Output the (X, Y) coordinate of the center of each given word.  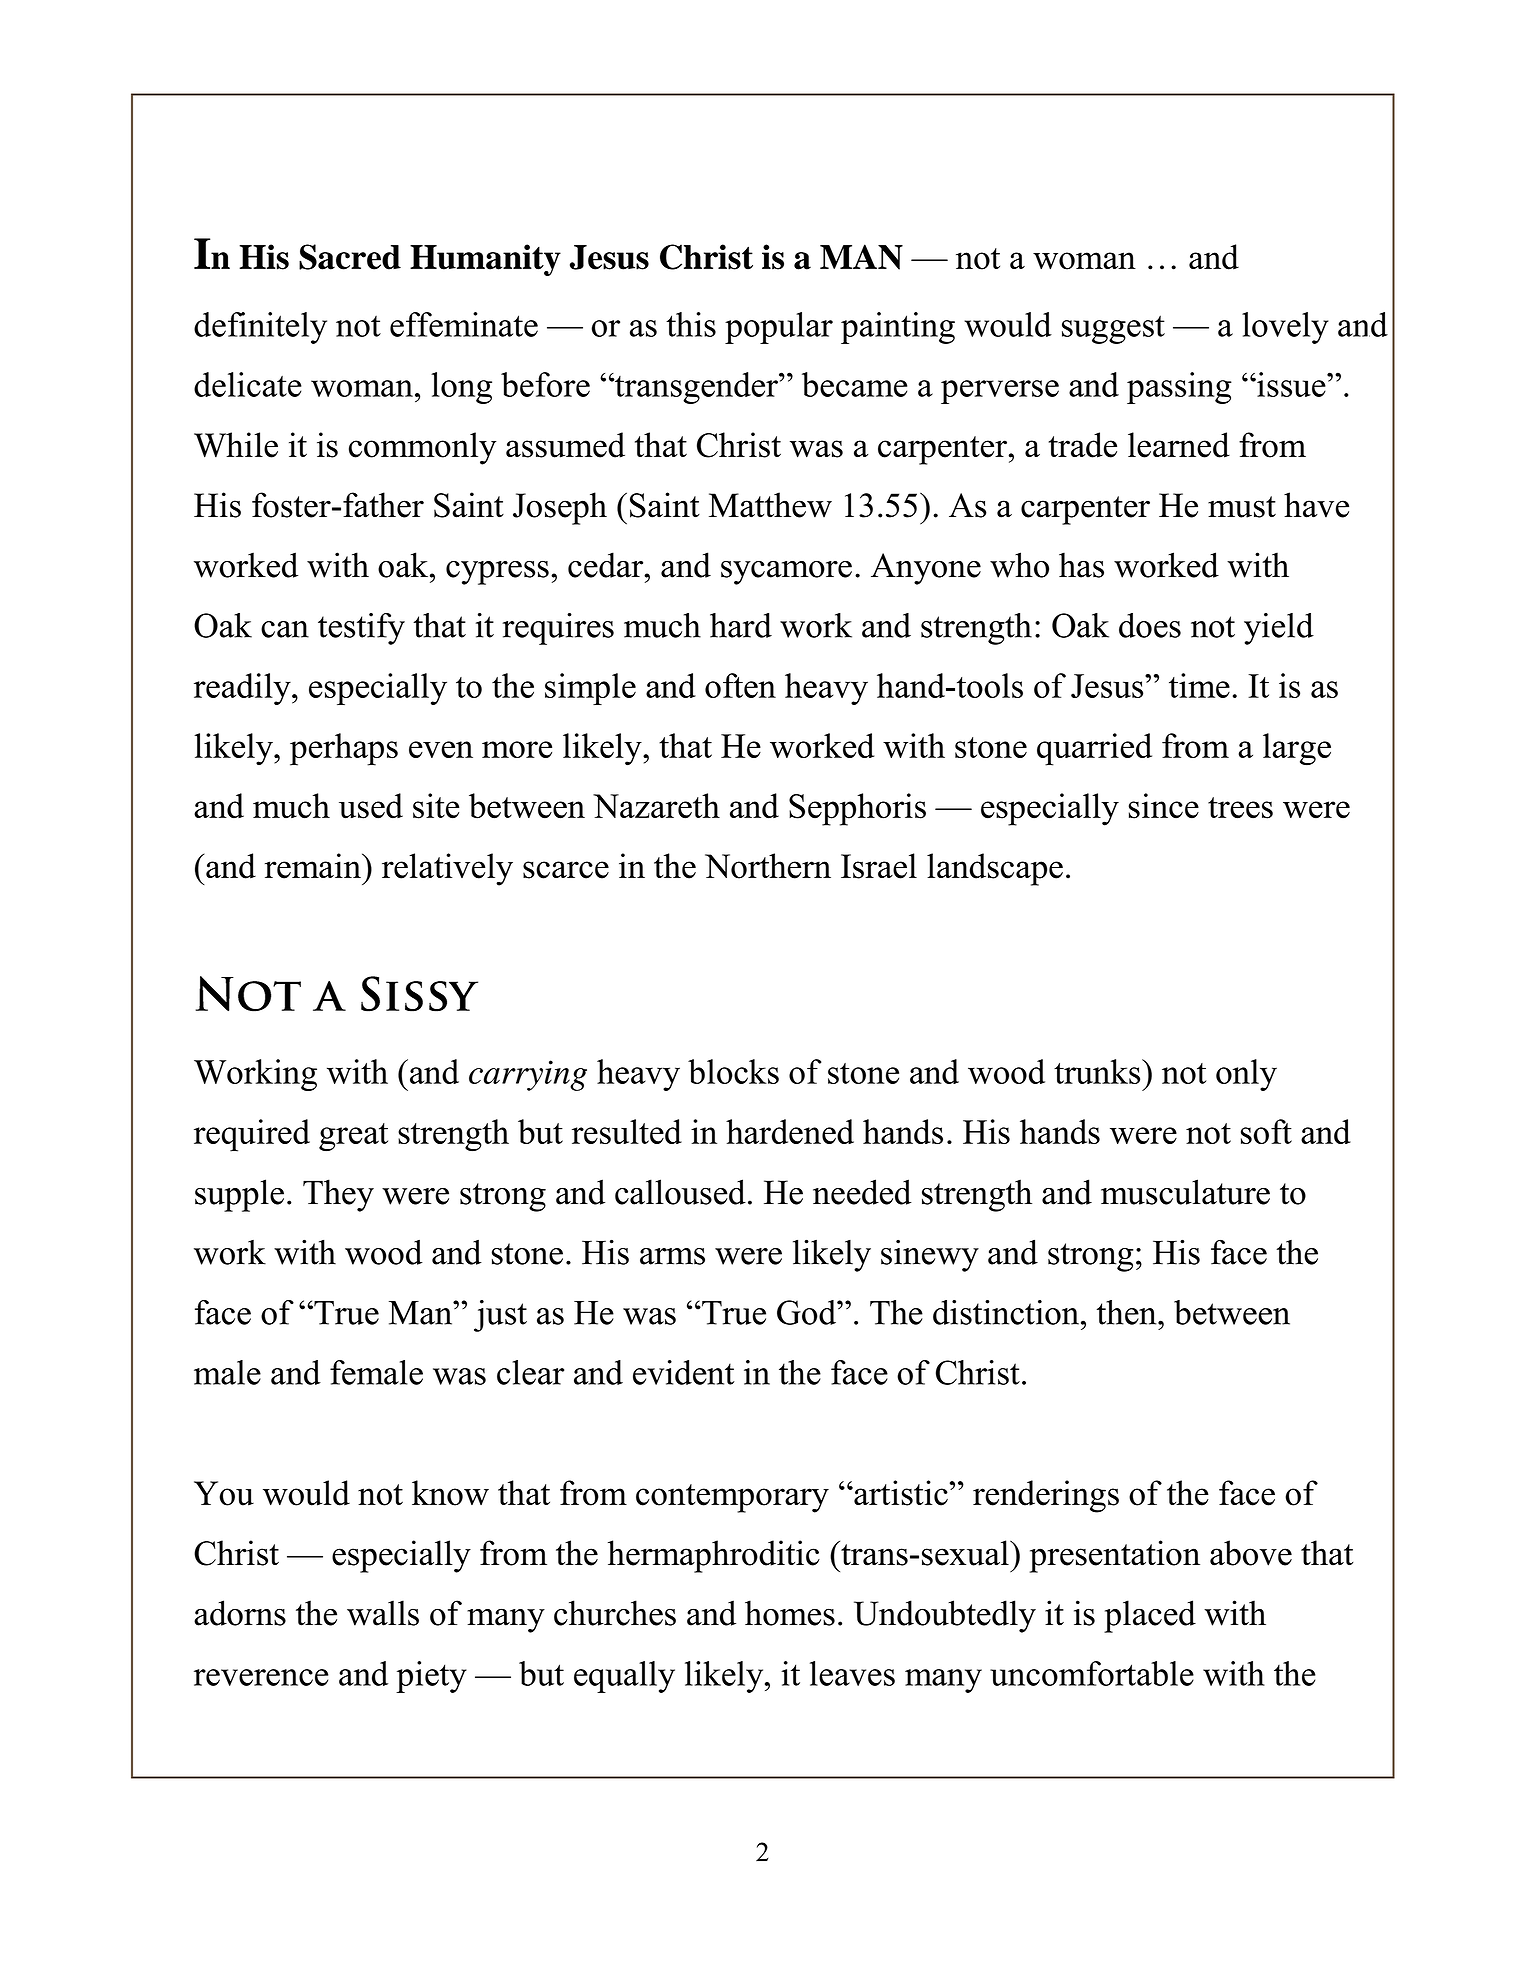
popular (779, 328)
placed (1150, 1616)
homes (790, 1613)
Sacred (350, 257)
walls (383, 1613)
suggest (1113, 329)
